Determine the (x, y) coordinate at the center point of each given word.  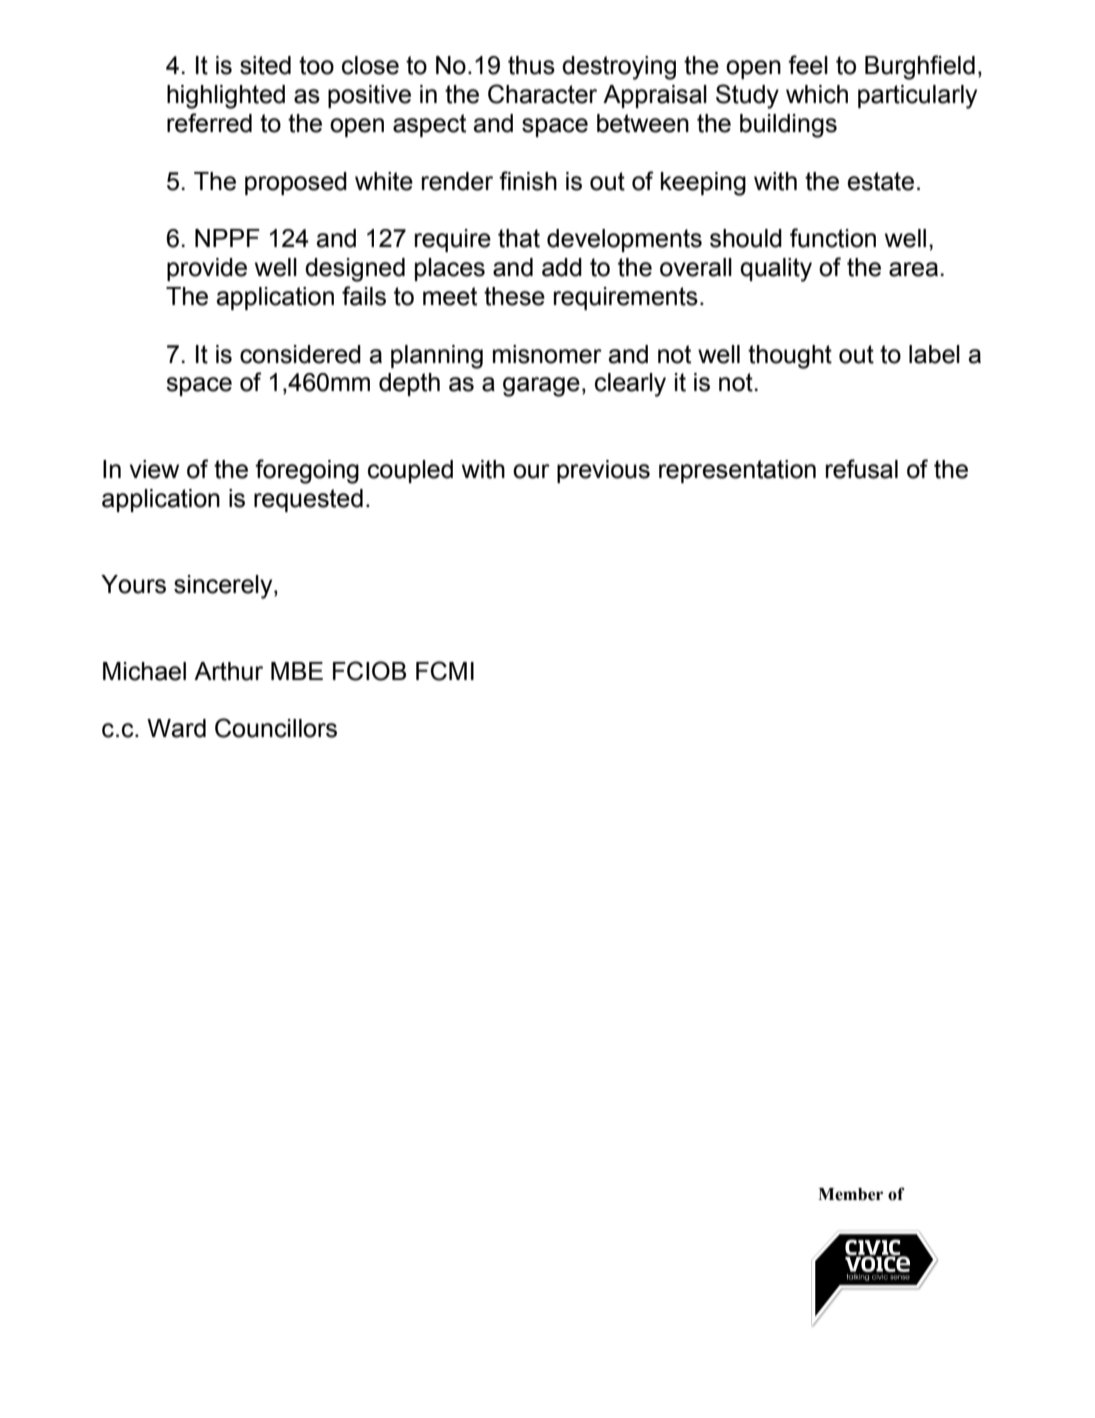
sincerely (224, 587)
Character (542, 94)
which (817, 94)
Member (850, 1194)
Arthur (228, 671)
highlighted (226, 97)
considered (300, 354)
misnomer (547, 354)
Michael (144, 671)
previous (603, 471)
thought (790, 357)
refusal (862, 469)
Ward (176, 728)
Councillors (276, 728)
